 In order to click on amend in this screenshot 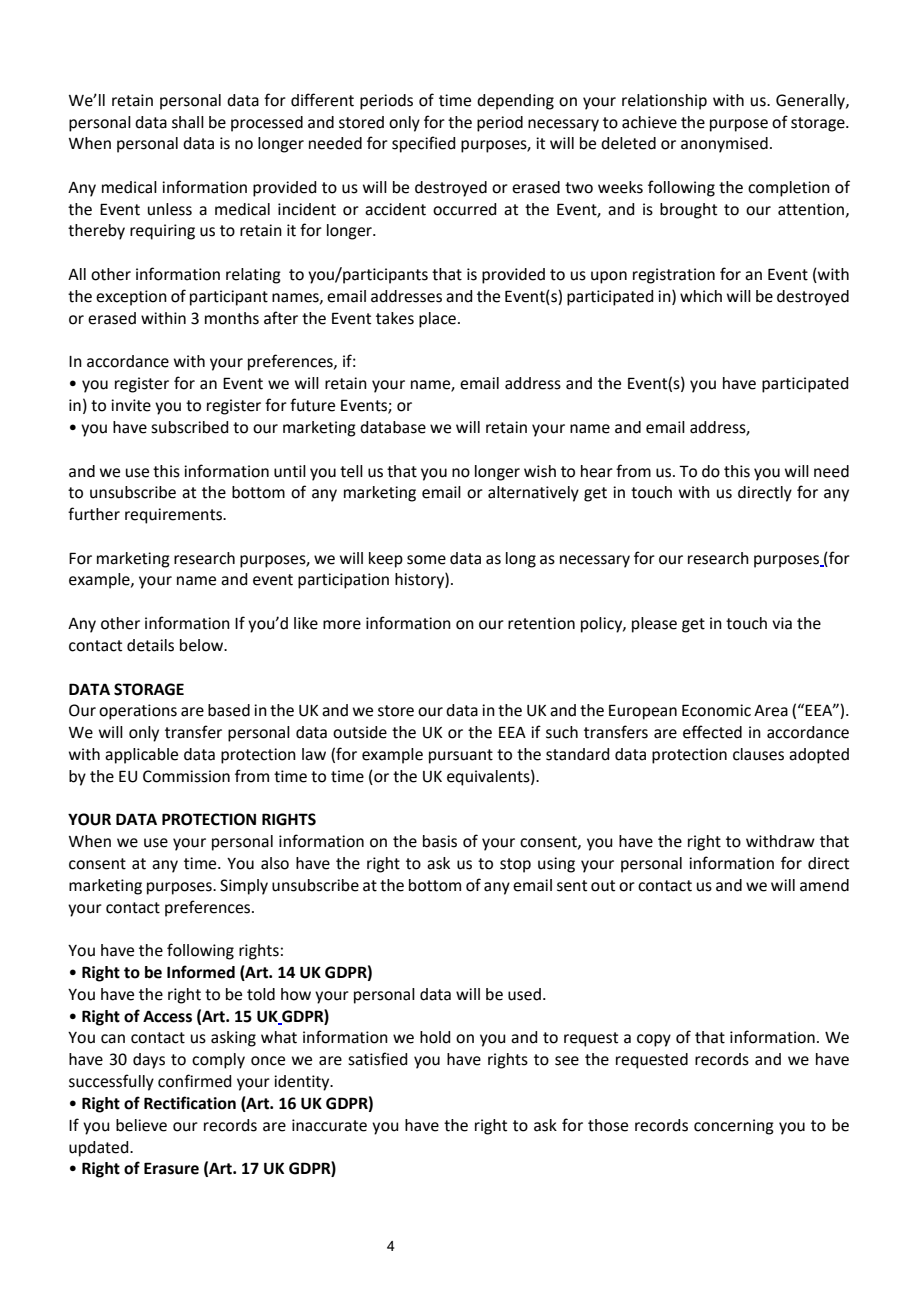, I will do `click(824, 885)`.
